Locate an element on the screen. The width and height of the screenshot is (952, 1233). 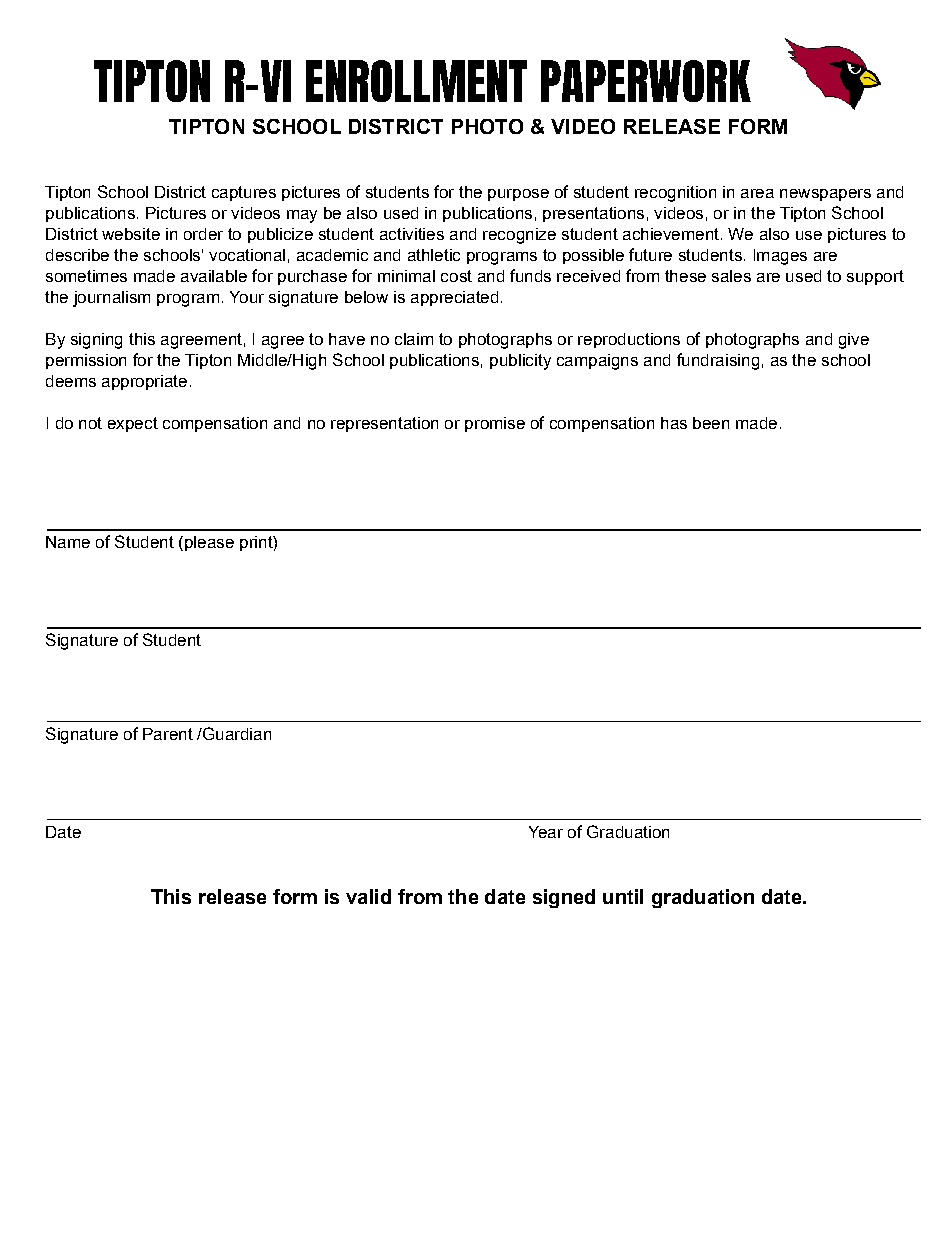
please is located at coordinates (209, 543).
